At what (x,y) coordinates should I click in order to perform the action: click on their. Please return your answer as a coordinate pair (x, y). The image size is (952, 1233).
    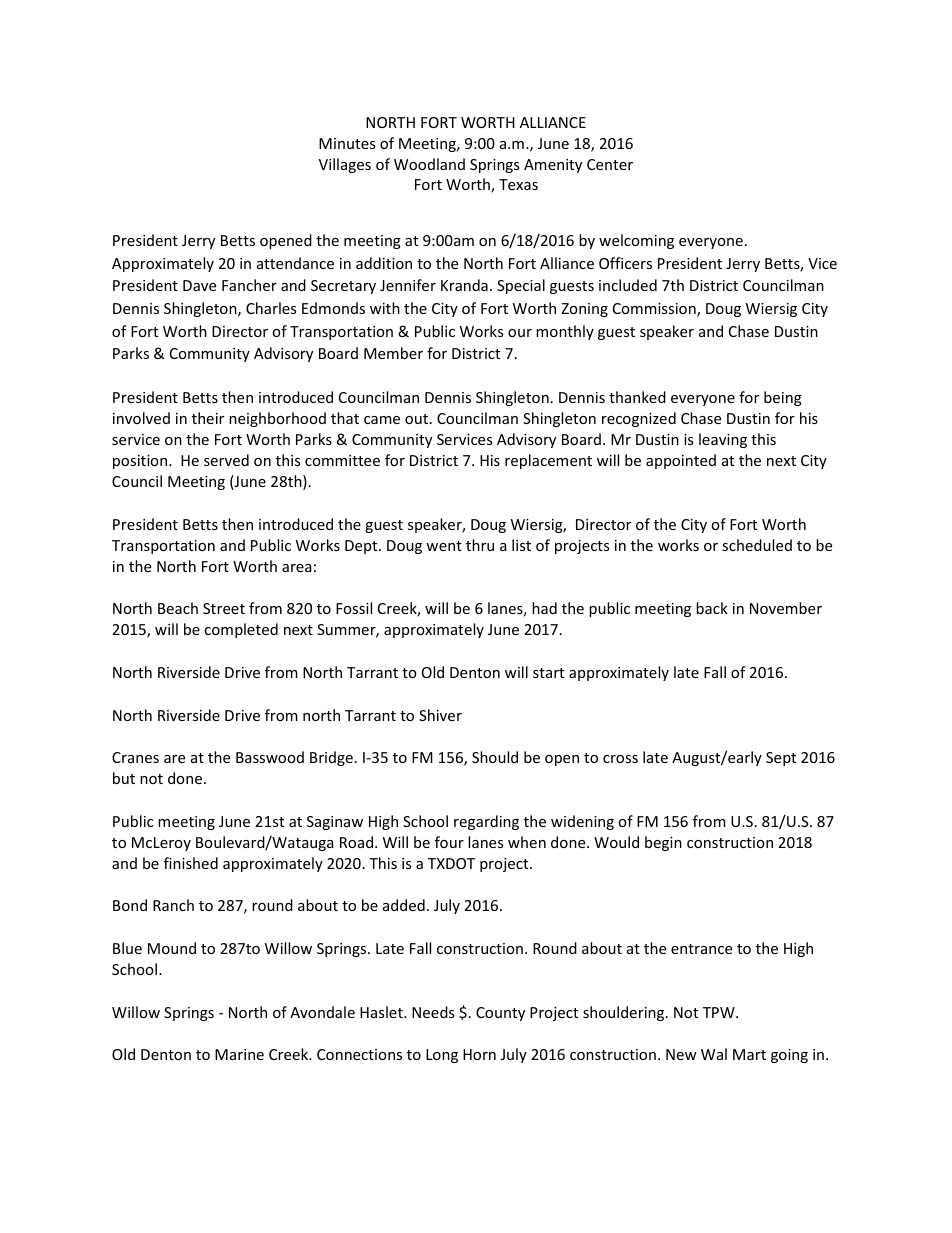
    Looking at the image, I should click on (208, 418).
